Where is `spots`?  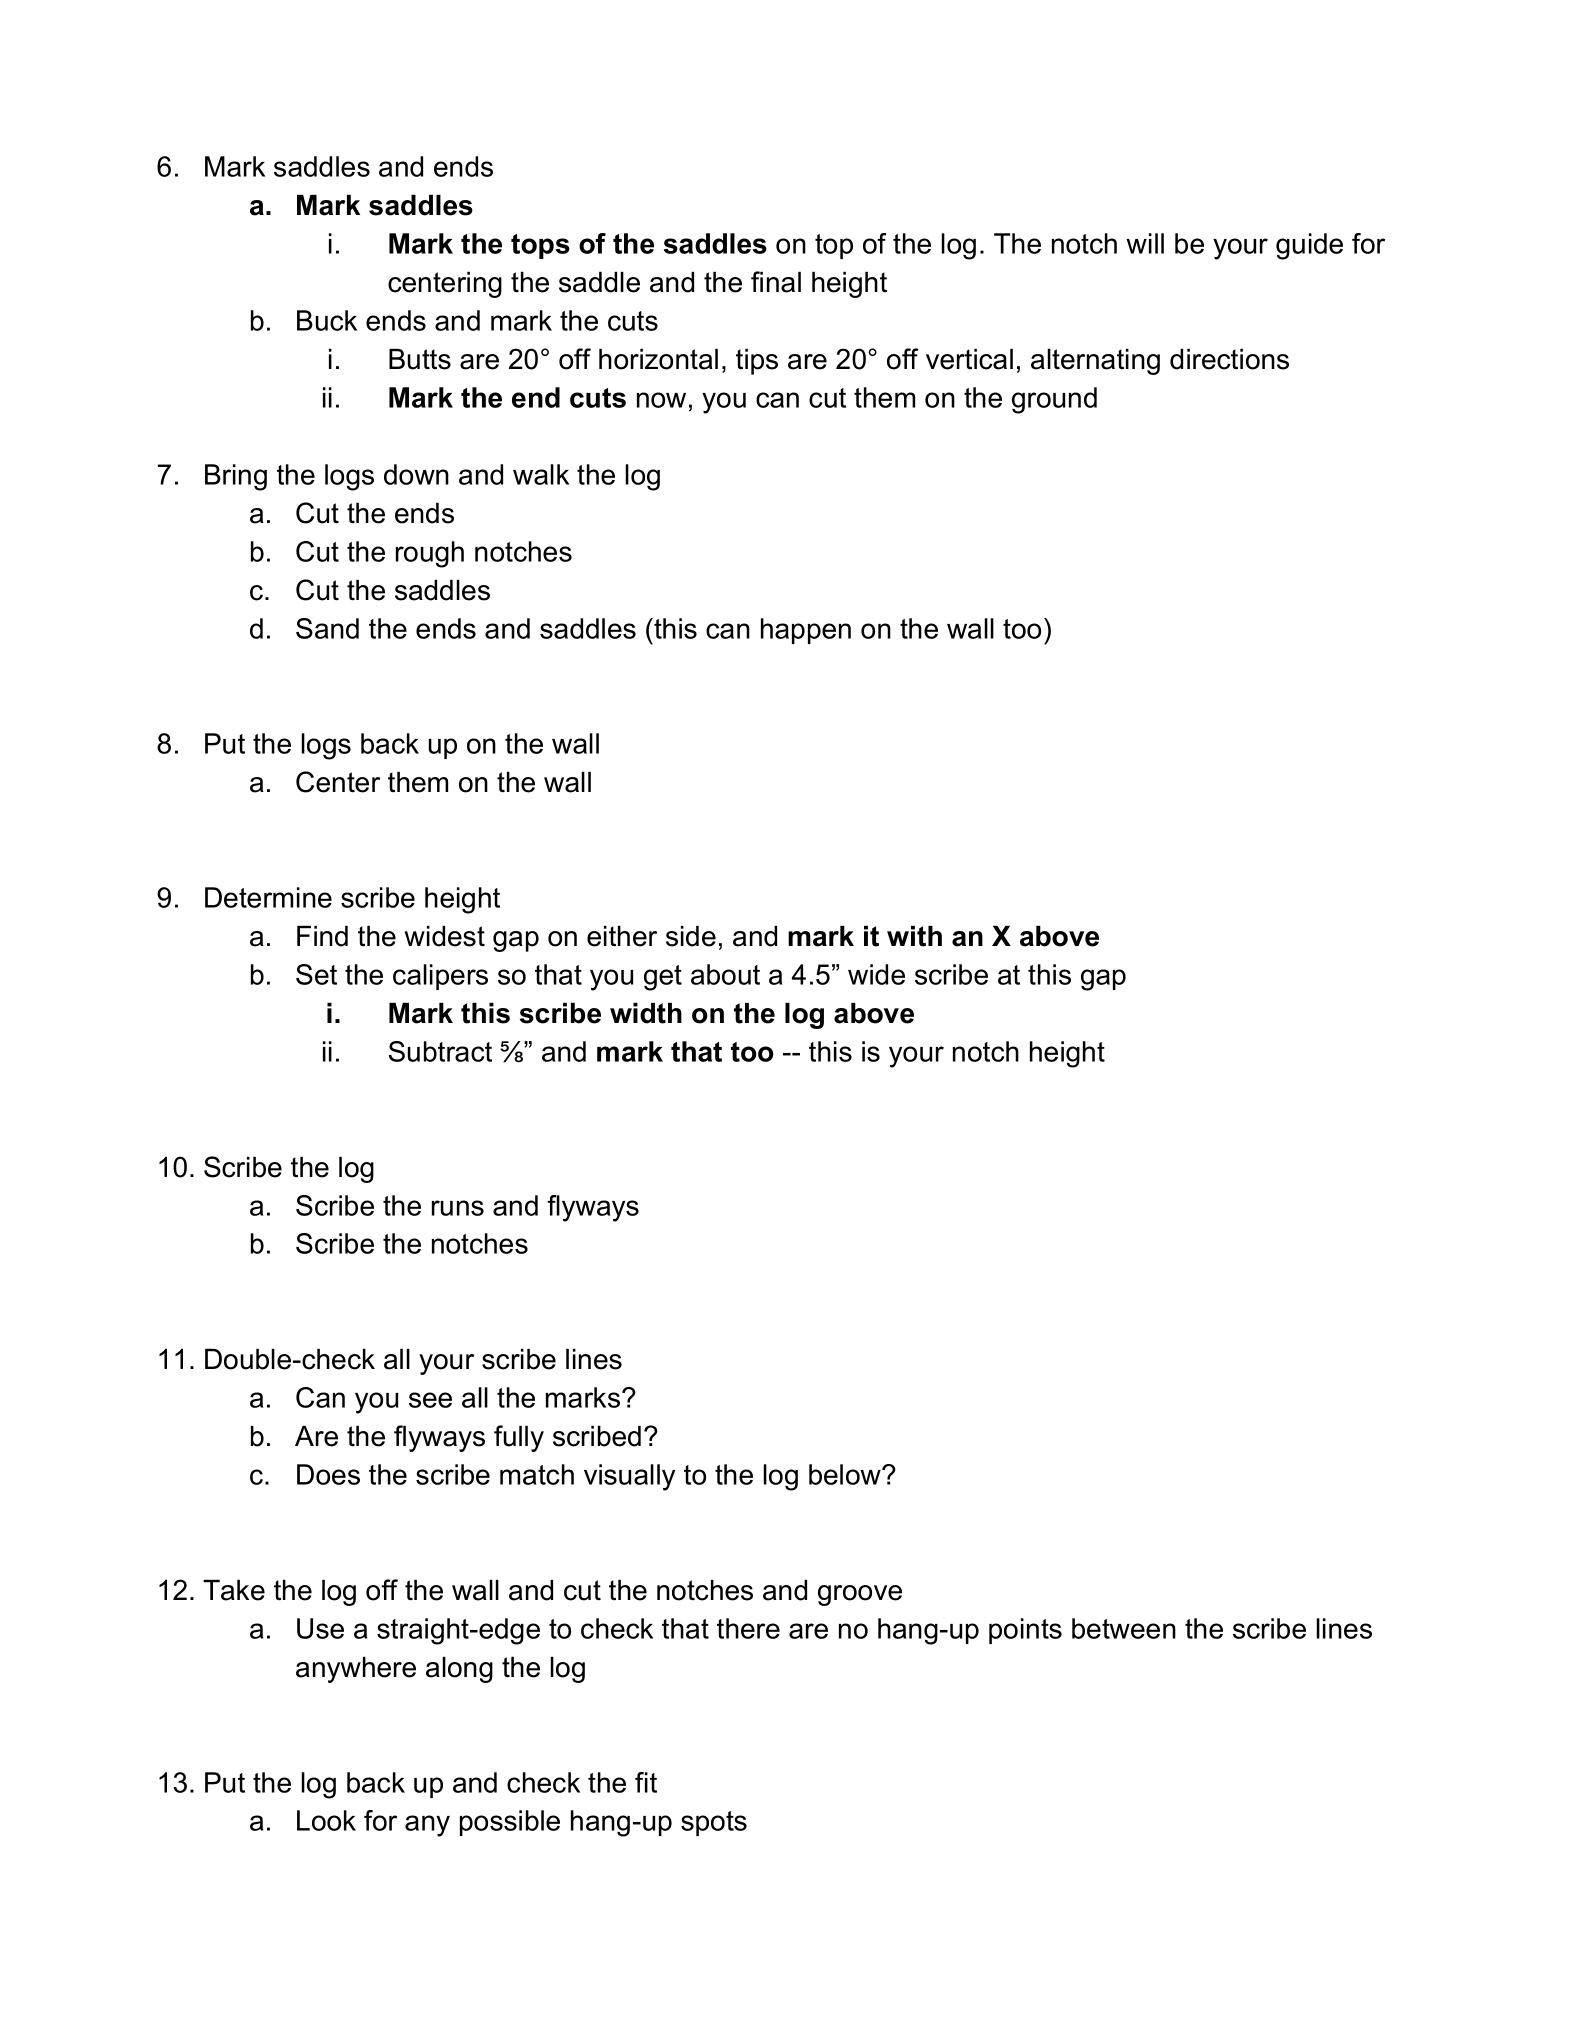 spots is located at coordinates (714, 1823).
